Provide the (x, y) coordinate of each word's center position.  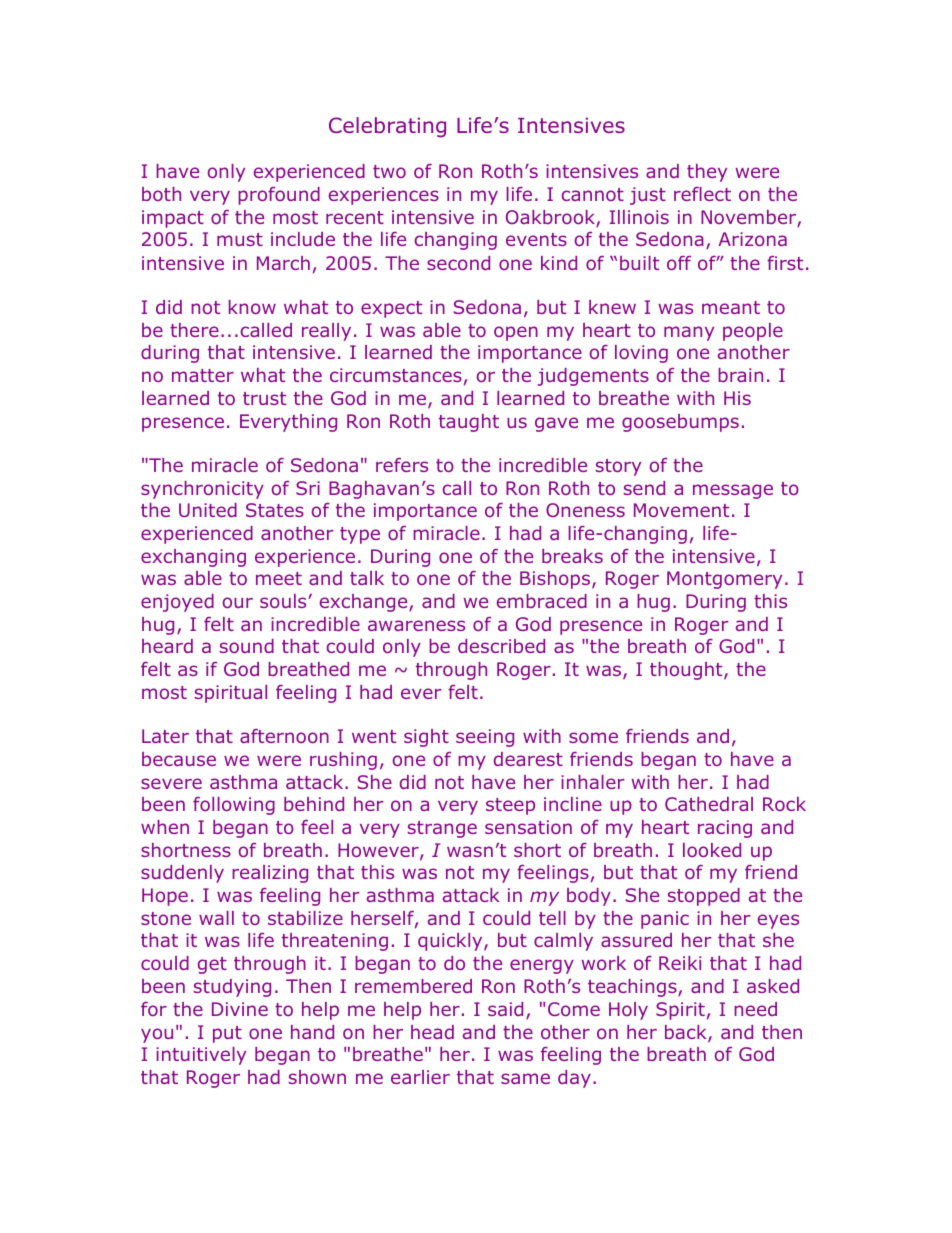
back (687, 1033)
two (389, 171)
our (238, 602)
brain (740, 375)
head (432, 1032)
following (234, 806)
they (707, 173)
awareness (416, 625)
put (227, 1034)
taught (469, 423)
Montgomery (724, 580)
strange (442, 829)
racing (725, 829)
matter (203, 375)
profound (279, 196)
